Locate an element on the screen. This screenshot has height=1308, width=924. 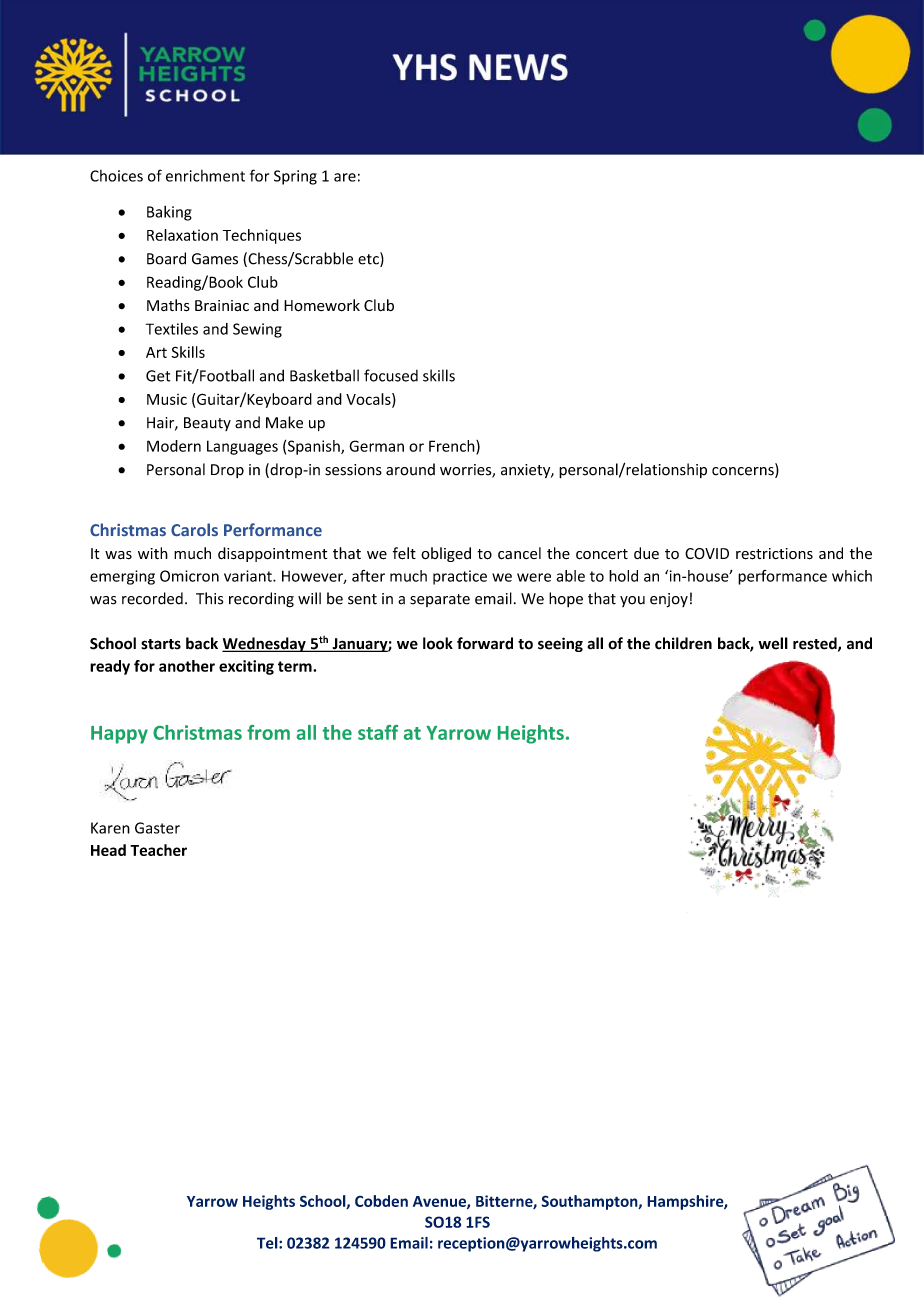
Carols is located at coordinates (194, 529).
